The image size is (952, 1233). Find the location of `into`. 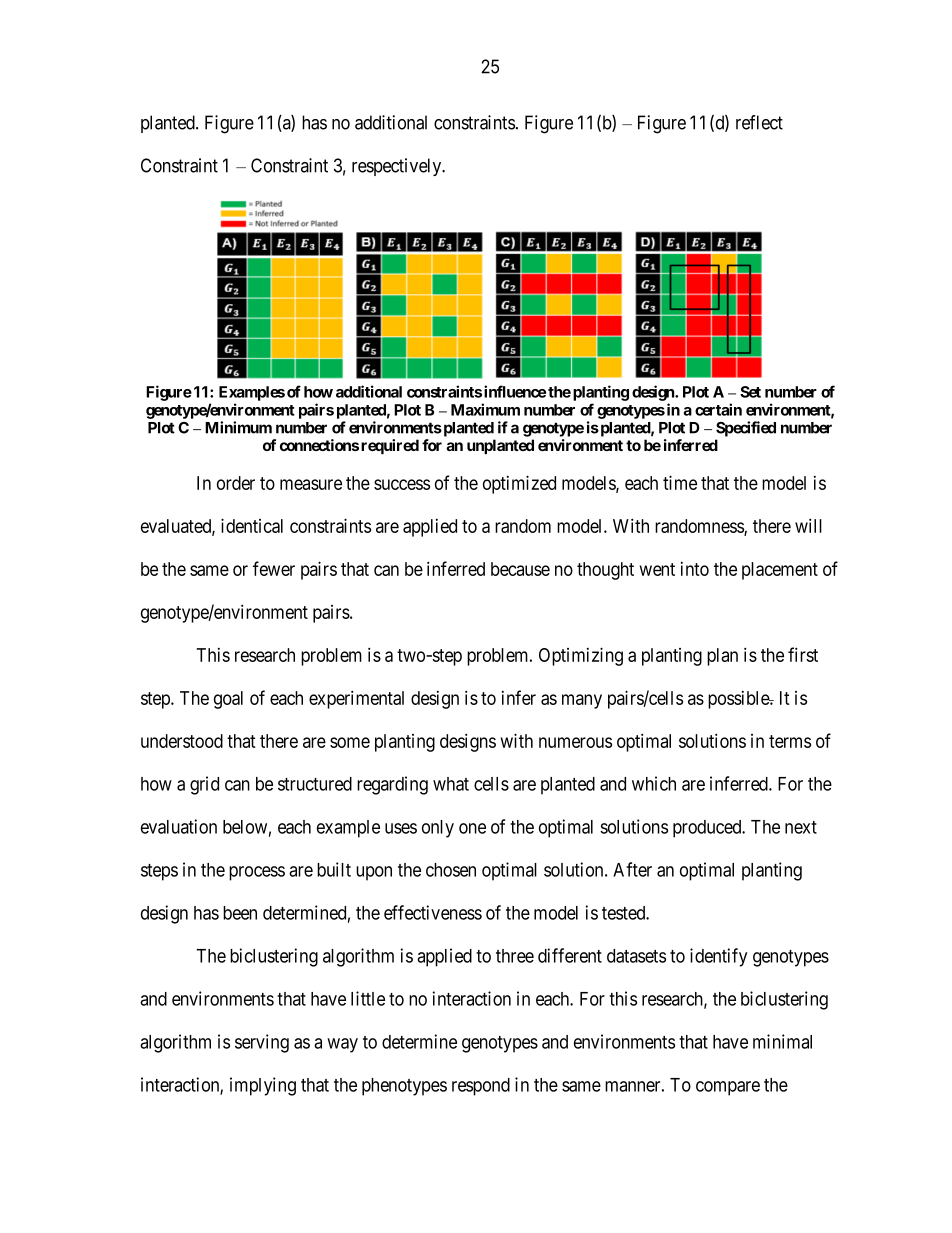

into is located at coordinates (695, 569).
